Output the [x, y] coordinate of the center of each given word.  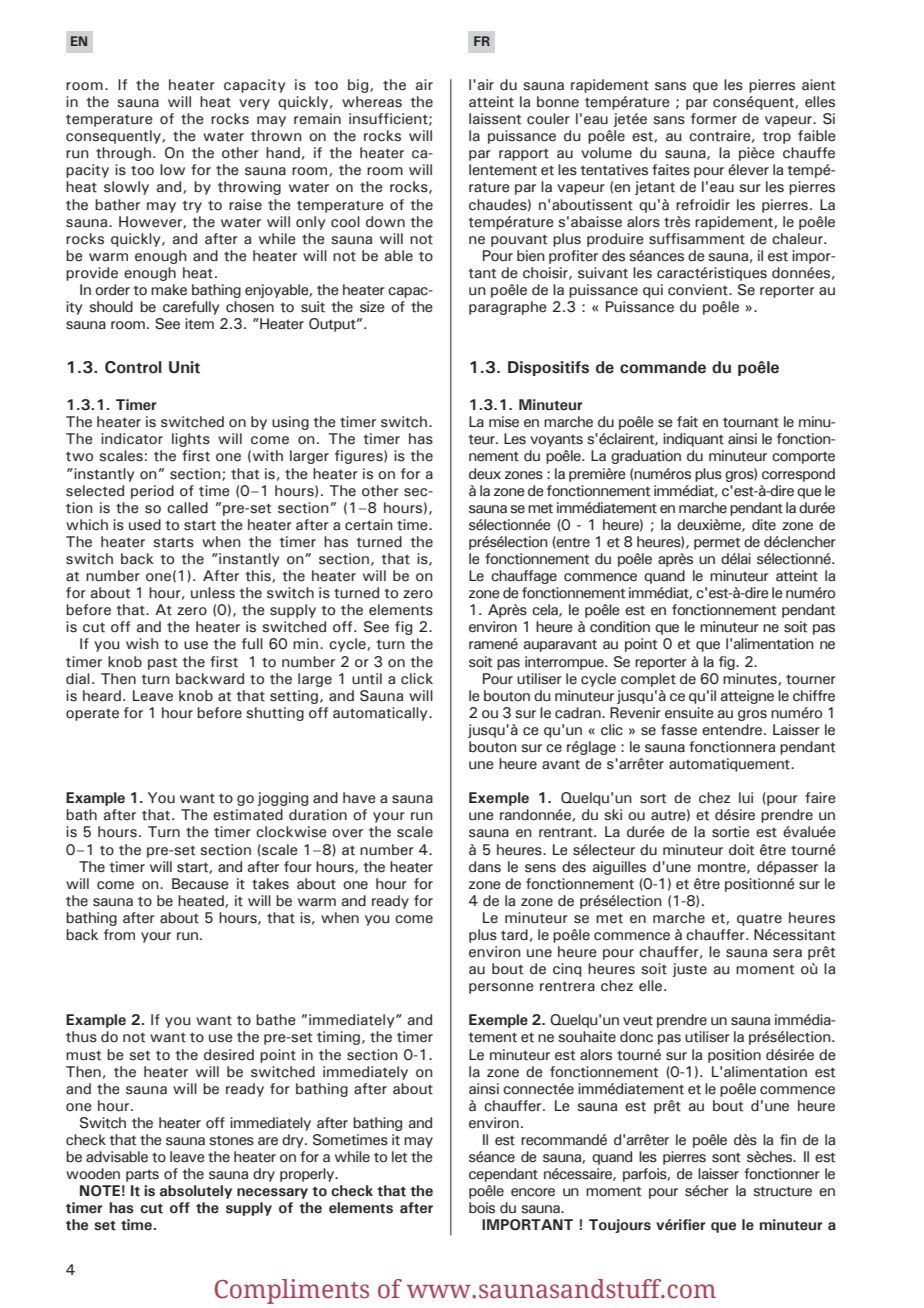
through [123, 154]
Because [200, 884]
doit [741, 850]
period [152, 492]
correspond [798, 475]
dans [485, 867]
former [714, 119]
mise [504, 422]
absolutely [196, 1192]
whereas [372, 102]
